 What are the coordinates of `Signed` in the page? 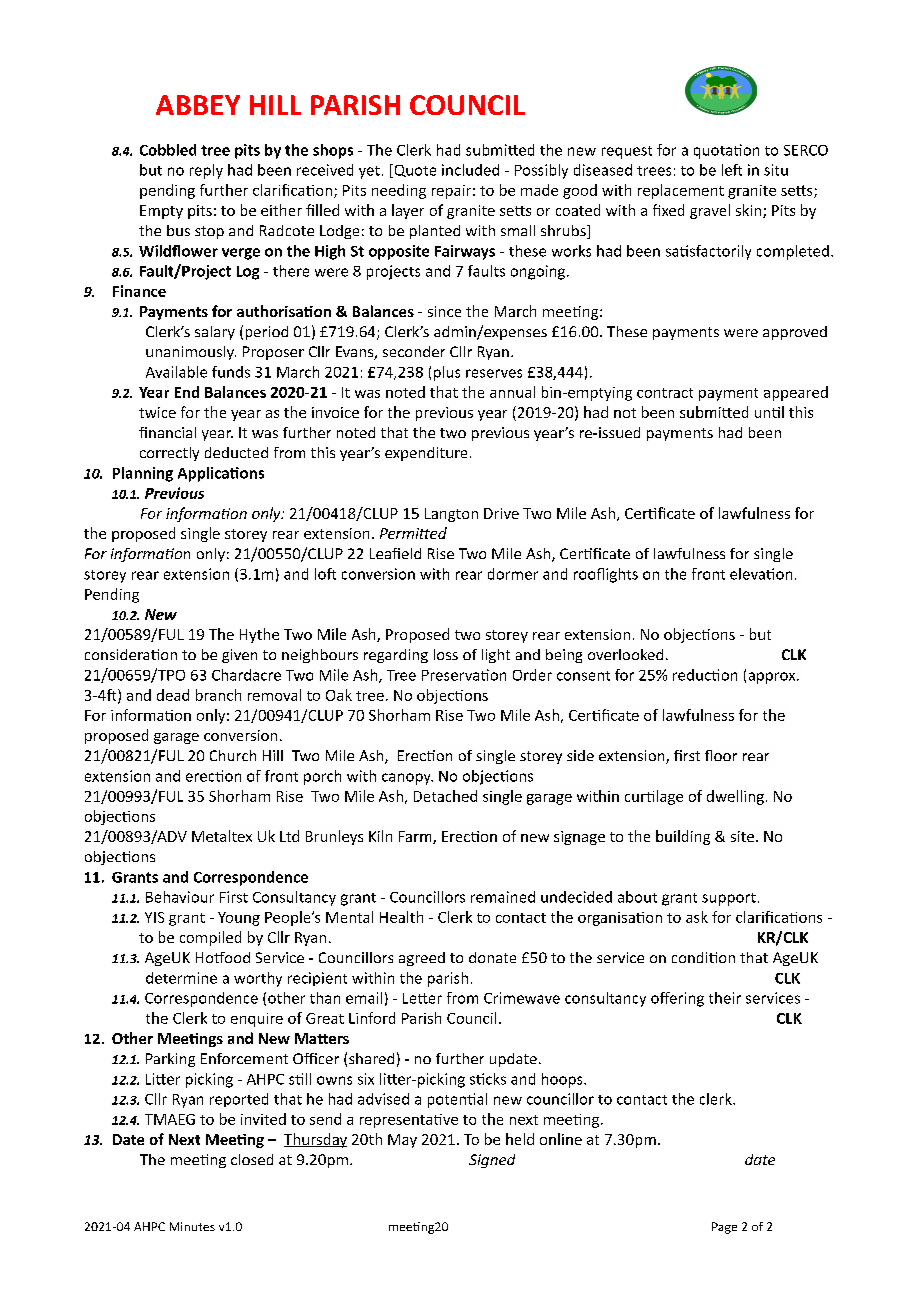 It's located at (492, 1161).
